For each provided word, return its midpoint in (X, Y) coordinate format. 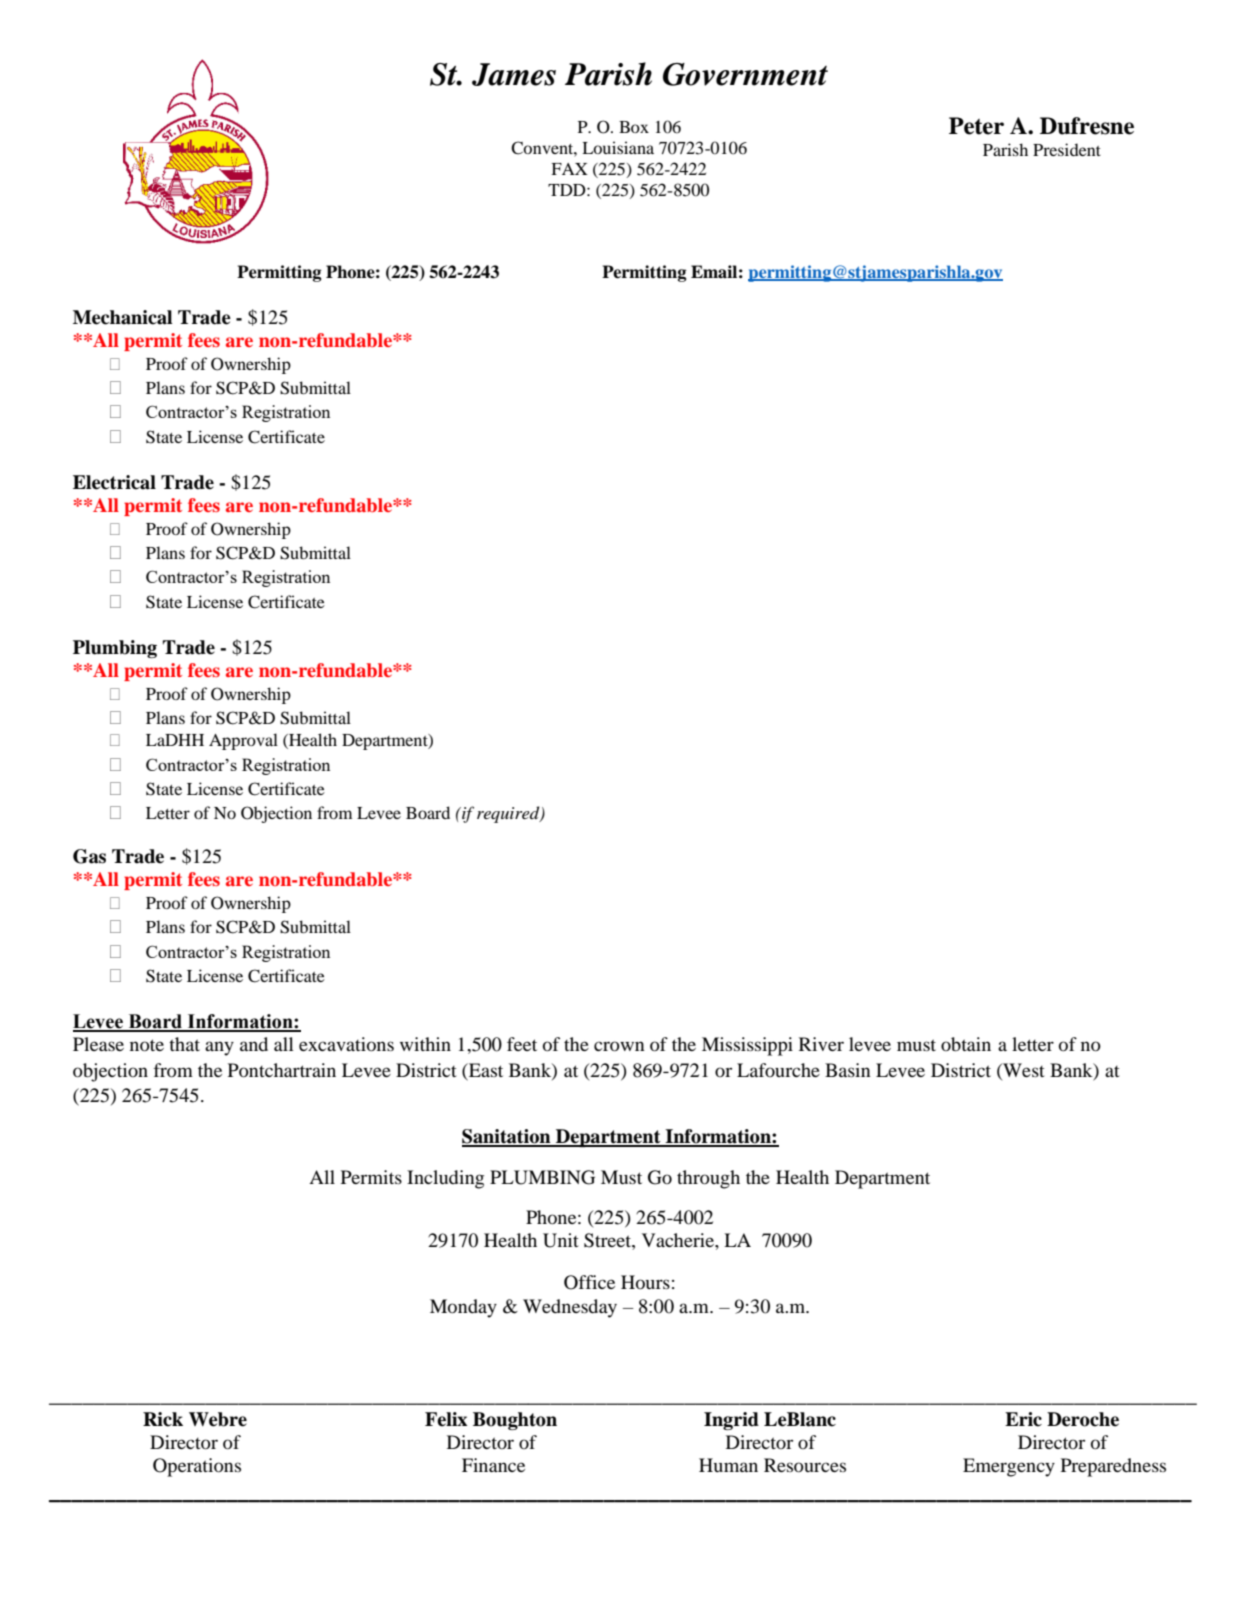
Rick (163, 1419)
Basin (848, 1070)
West (1023, 1070)
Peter (976, 126)
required (509, 814)
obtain (966, 1044)
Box (634, 127)
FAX (569, 169)
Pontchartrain (282, 1070)
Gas (89, 856)
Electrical (114, 482)
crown (619, 1046)
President (1067, 149)
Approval (243, 741)
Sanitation (507, 1137)
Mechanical (122, 317)
